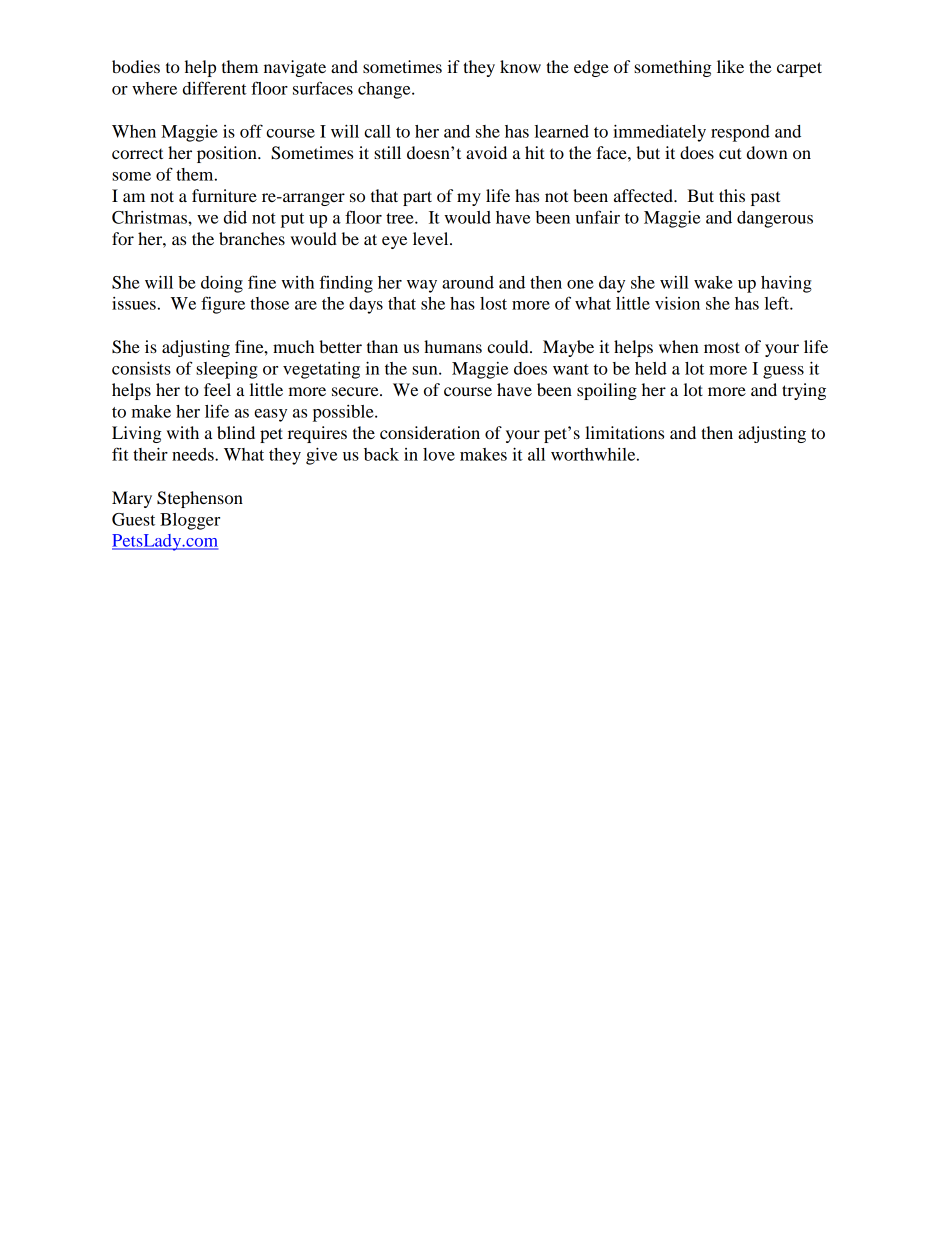 The image size is (952, 1233). I want to click on sleeping, so click(227, 370).
